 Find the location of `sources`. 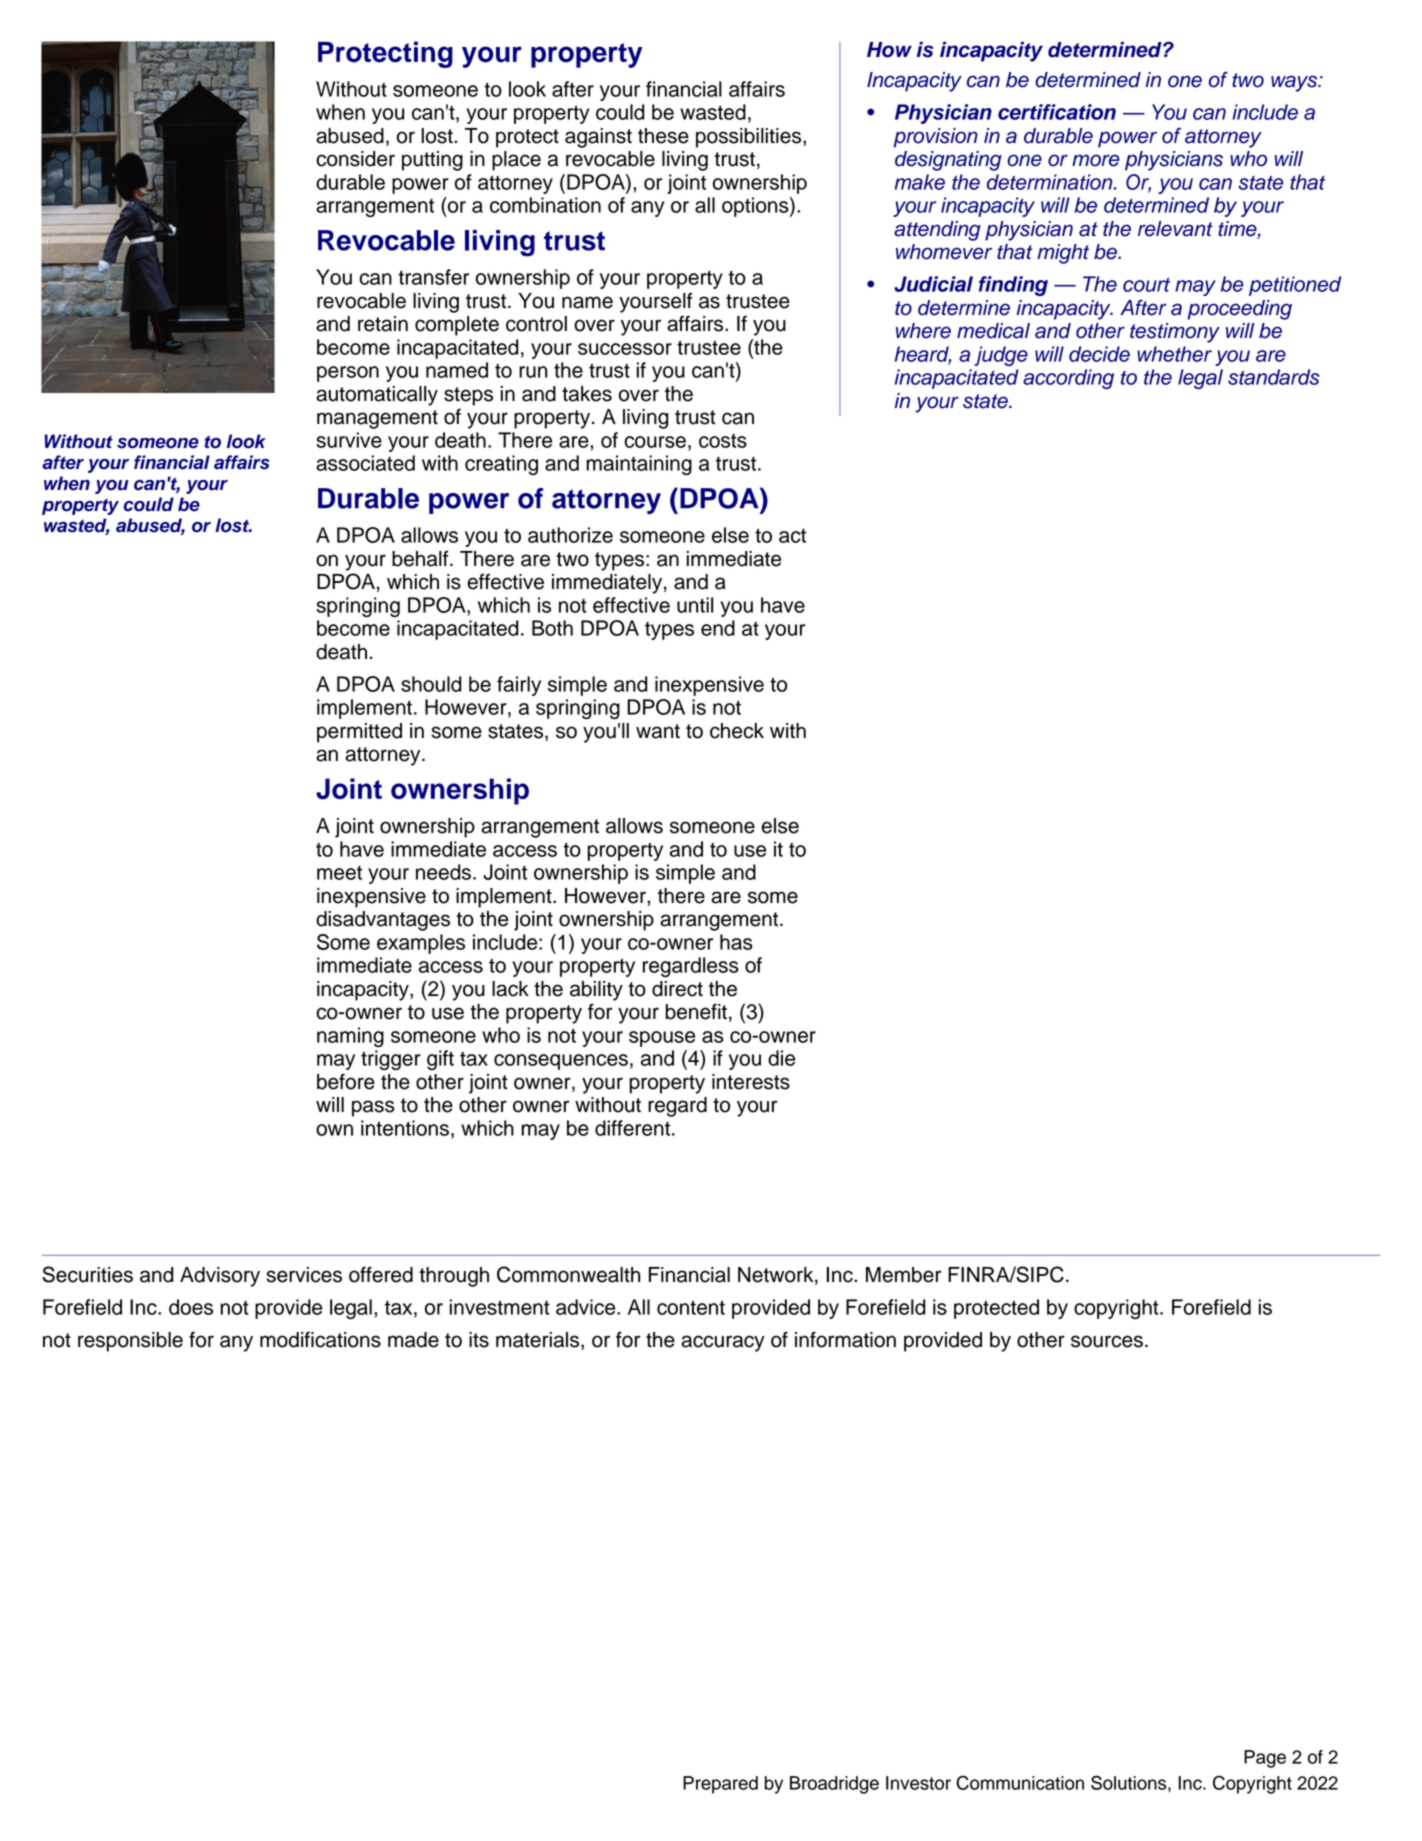

sources is located at coordinates (1107, 1341).
